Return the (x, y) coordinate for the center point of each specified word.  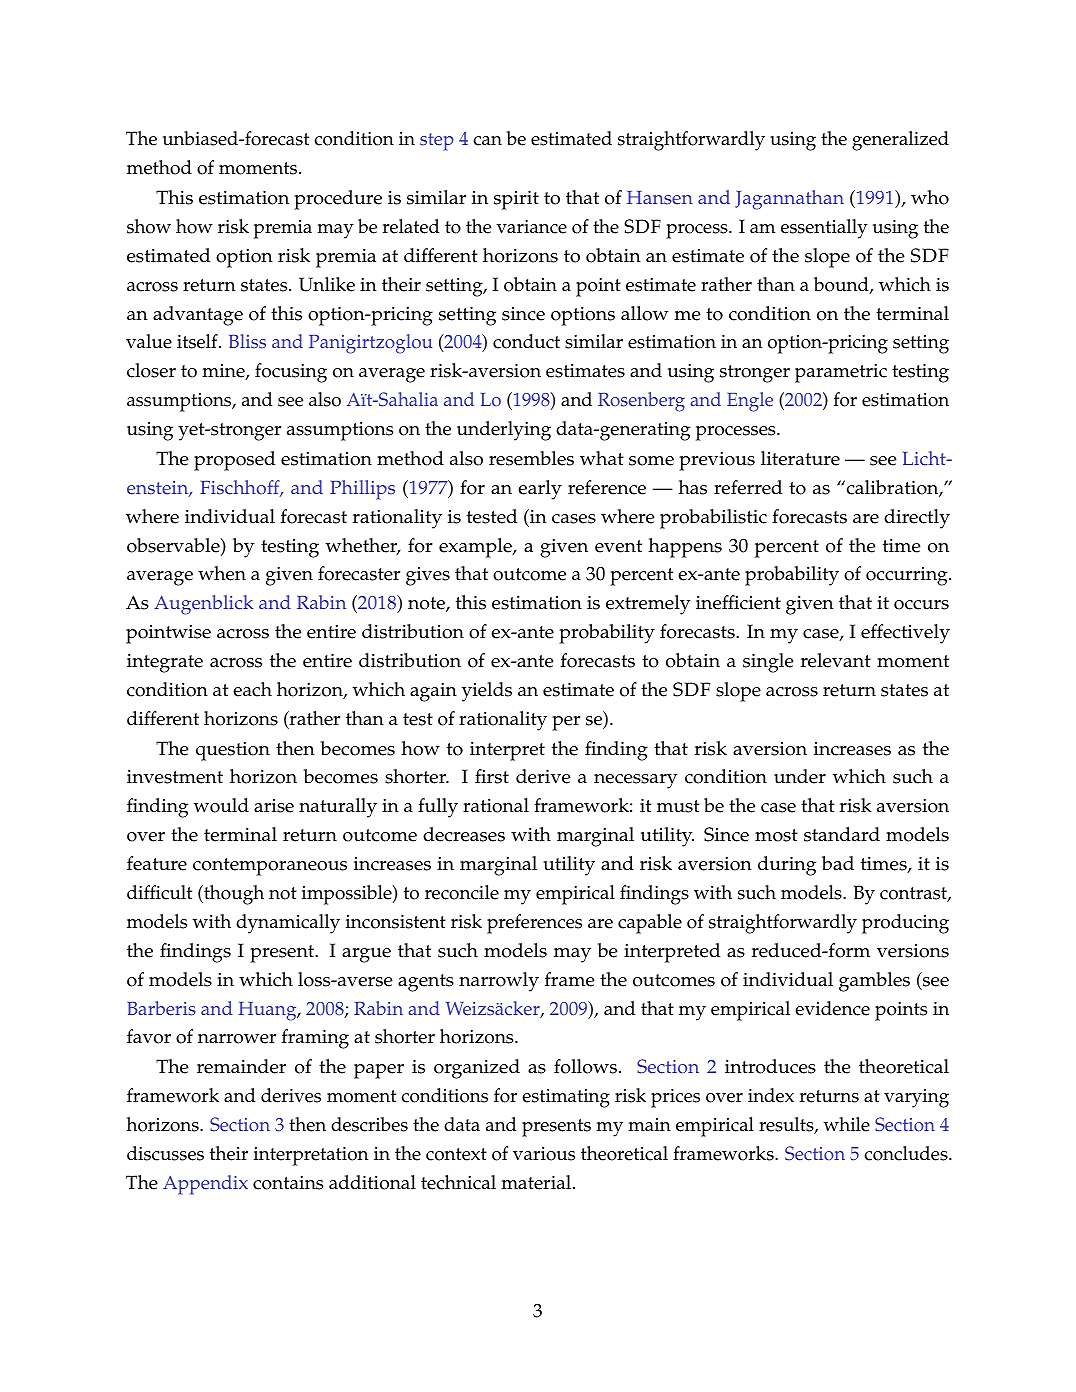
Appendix (205, 1185)
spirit (516, 200)
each (252, 689)
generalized (900, 141)
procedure (338, 200)
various (544, 1154)
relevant (836, 660)
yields (487, 692)
